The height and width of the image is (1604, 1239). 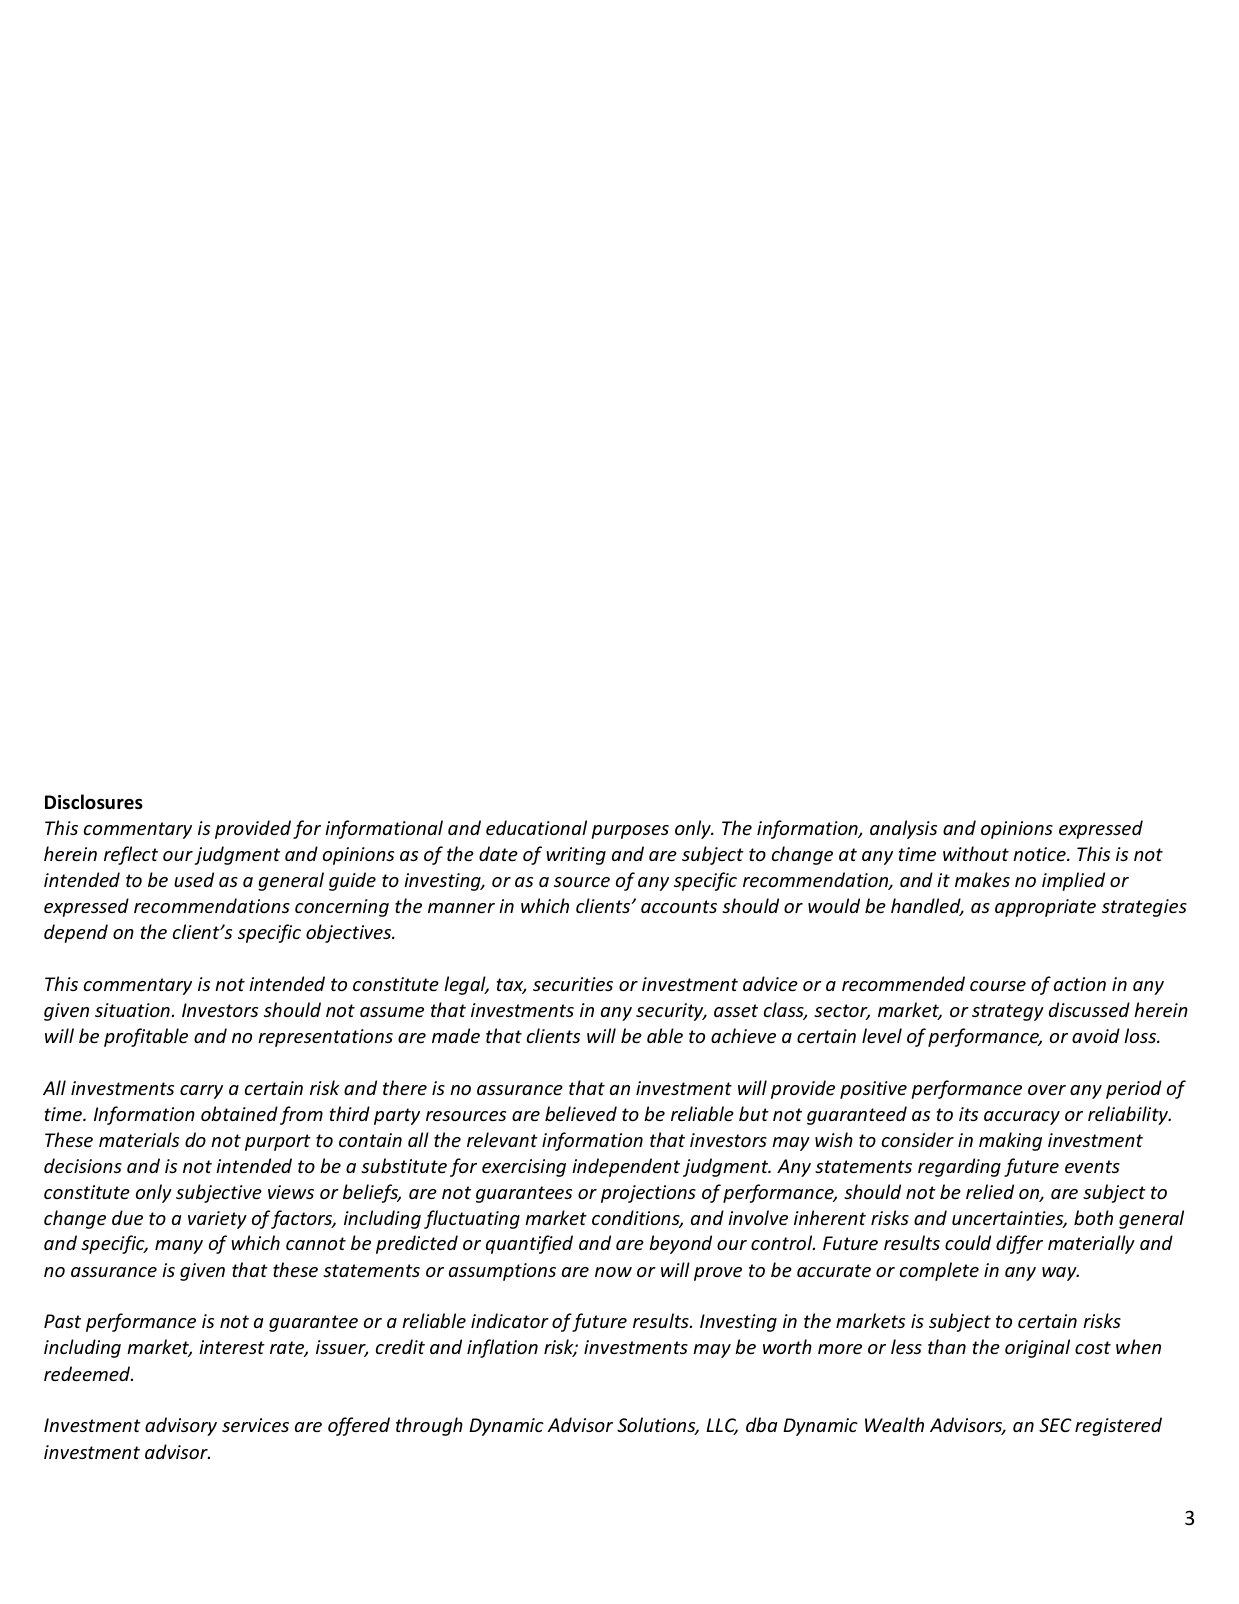 I want to click on services, so click(x=255, y=1425).
